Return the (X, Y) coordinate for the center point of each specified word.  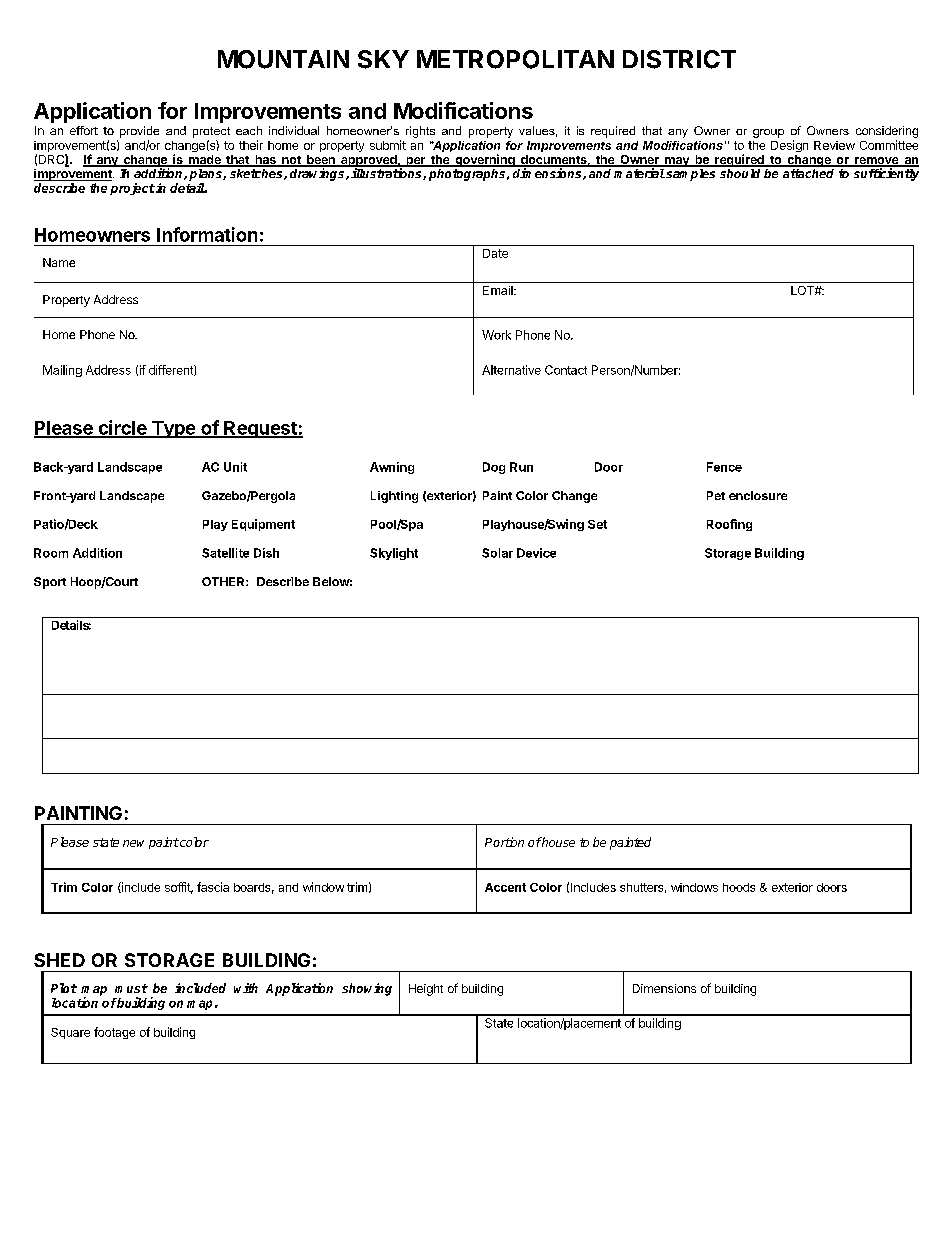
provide (139, 132)
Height (426, 990)
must (131, 988)
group (768, 133)
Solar (497, 553)
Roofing (729, 525)
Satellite (225, 553)
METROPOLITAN (515, 59)
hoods (739, 887)
